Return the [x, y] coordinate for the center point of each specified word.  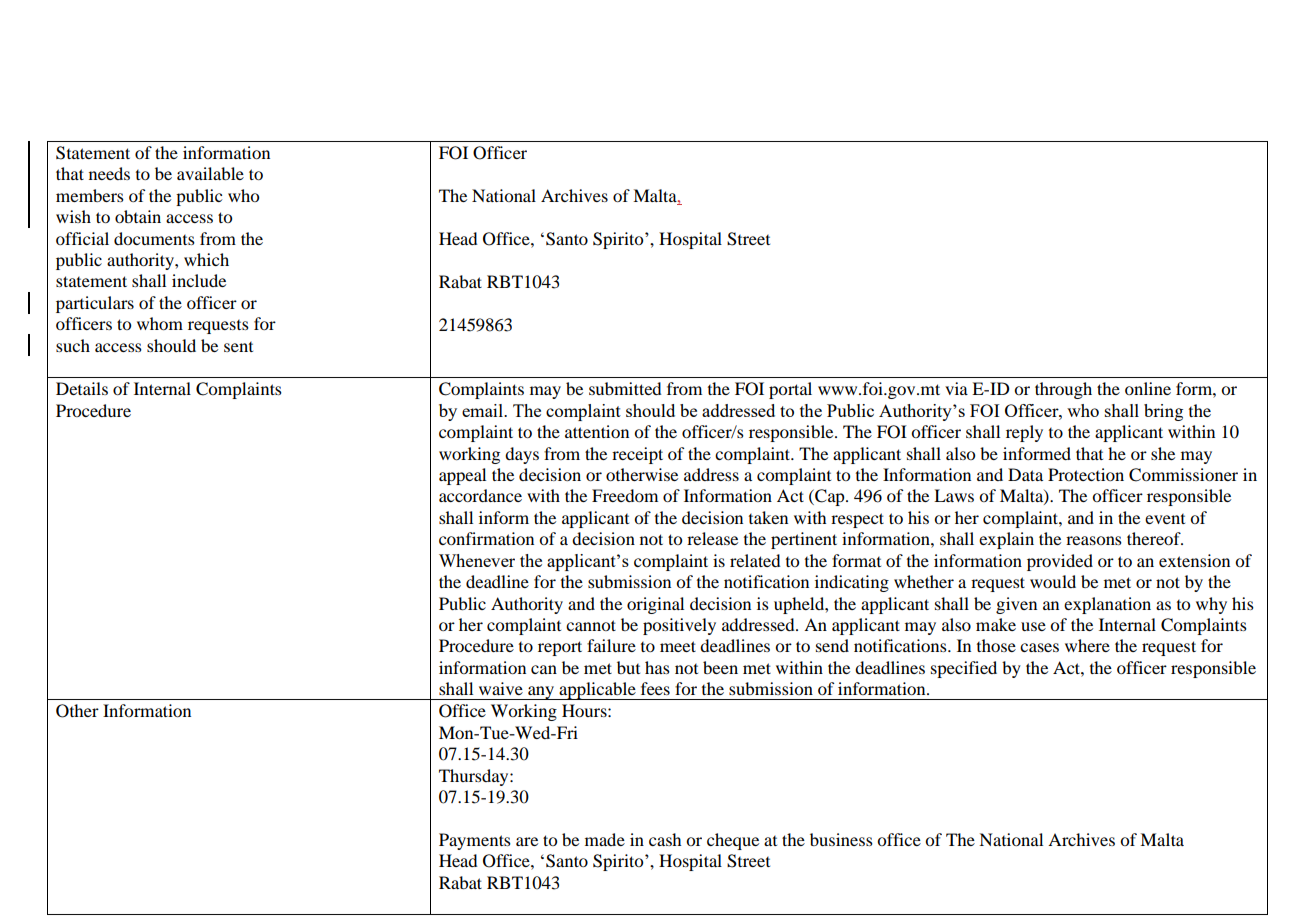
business [841, 839]
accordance [480, 495]
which [206, 259]
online [1148, 388]
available [210, 173]
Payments [475, 841]
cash [665, 839]
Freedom [625, 495]
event [1165, 519]
